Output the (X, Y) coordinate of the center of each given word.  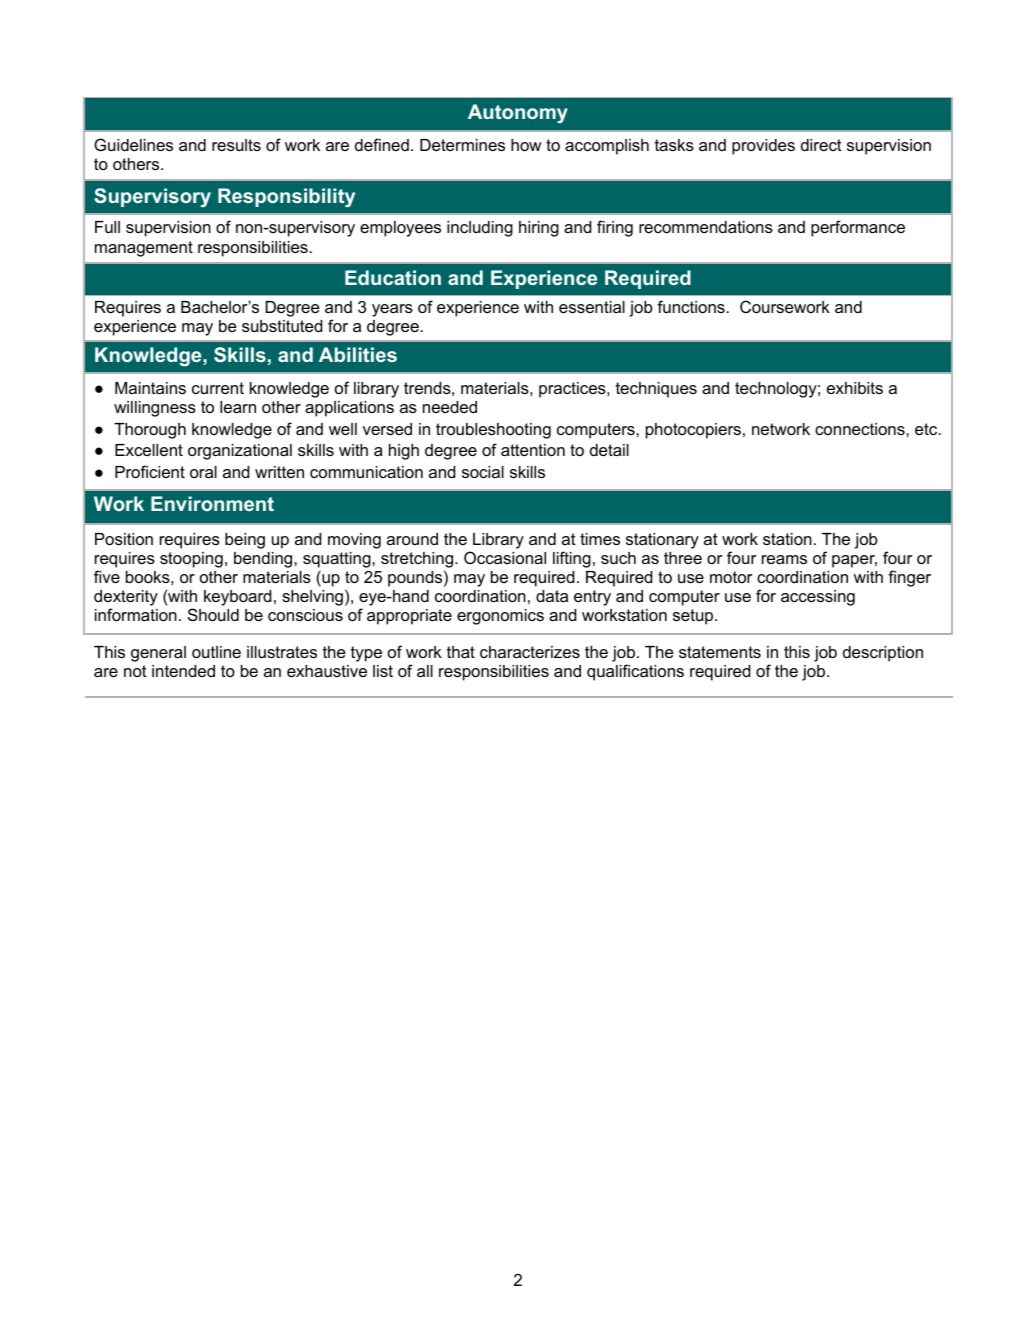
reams (784, 559)
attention (533, 450)
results (236, 145)
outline (216, 652)
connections (861, 429)
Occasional (505, 557)
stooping (191, 560)
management (144, 249)
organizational (240, 452)
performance (858, 228)
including (480, 229)
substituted (282, 326)
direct (821, 145)
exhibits (855, 388)
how (526, 145)
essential (592, 307)
